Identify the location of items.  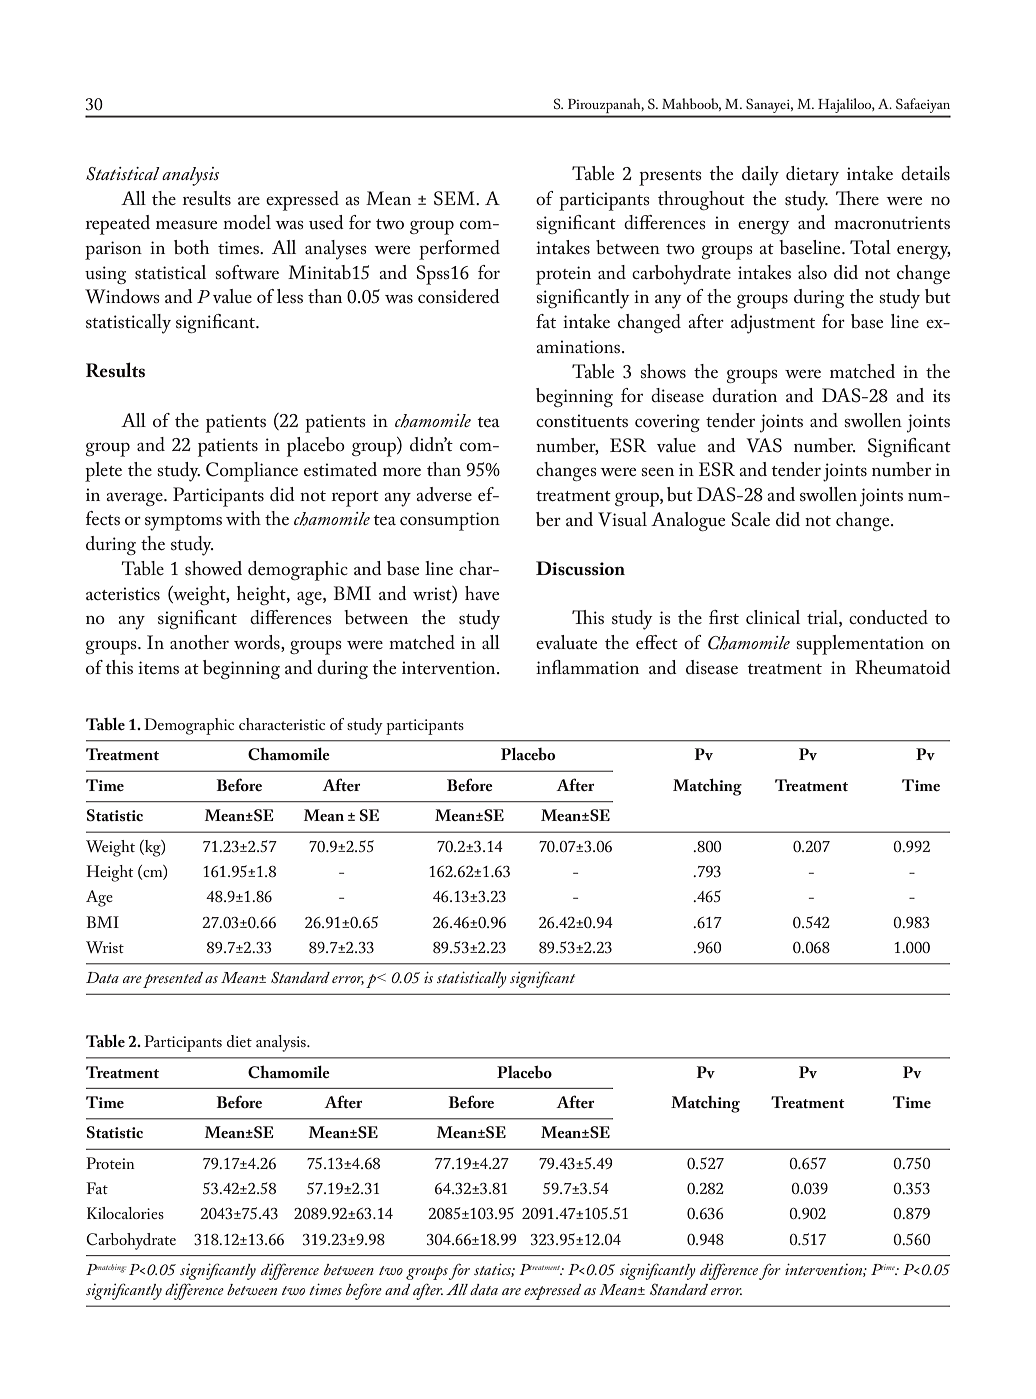
(158, 667).
